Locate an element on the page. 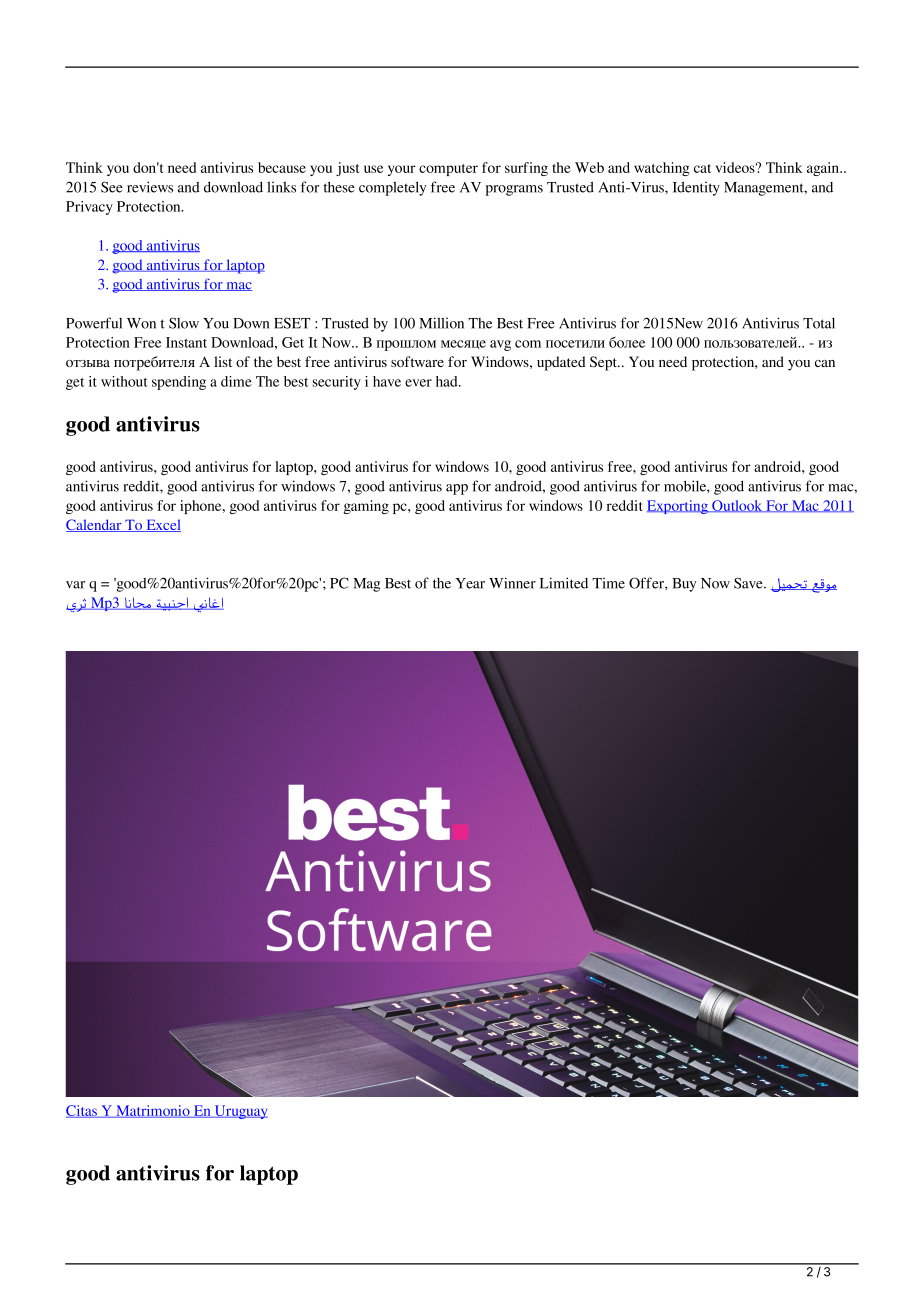  Uruguay is located at coordinates (240, 1112).
